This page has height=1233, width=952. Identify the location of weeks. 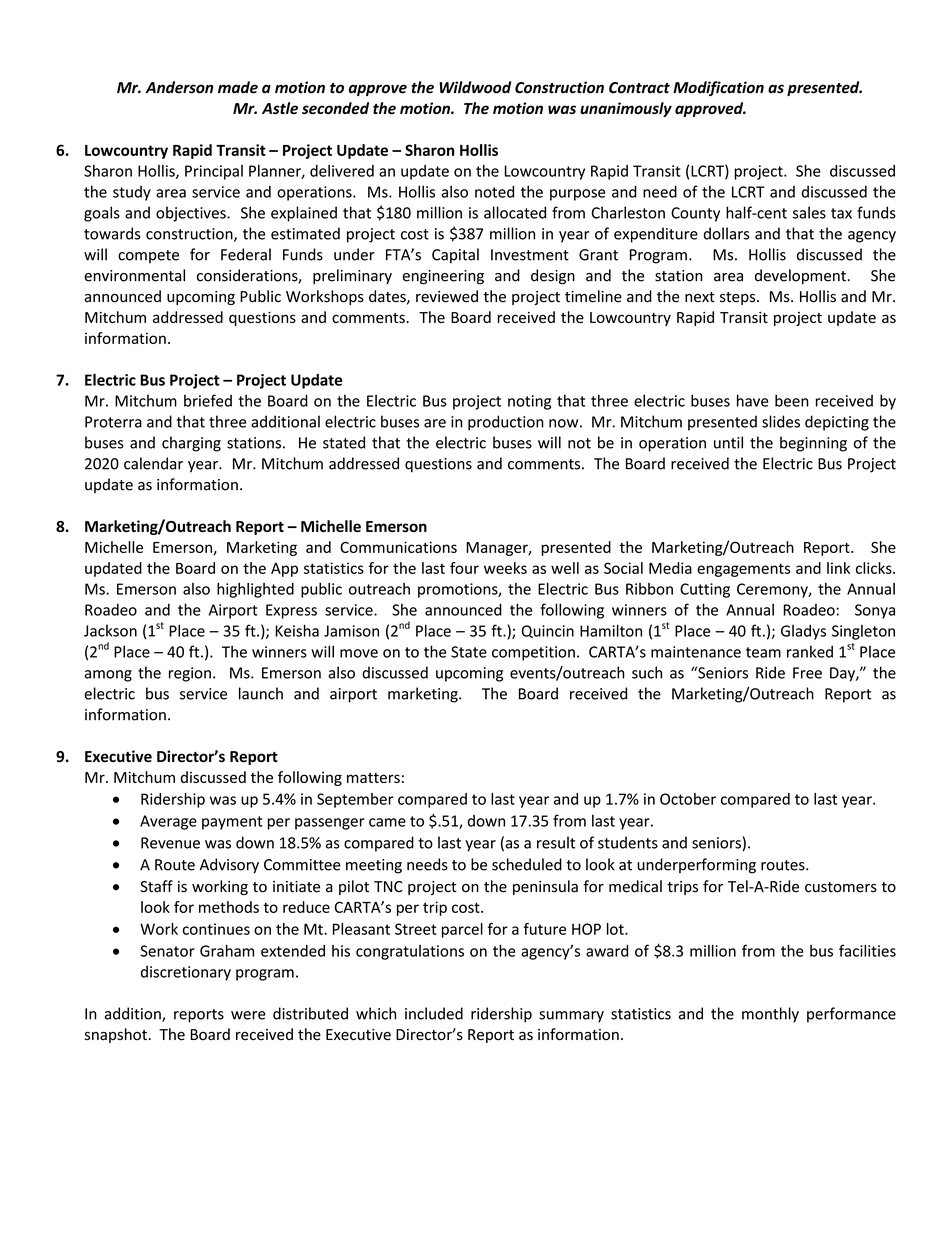
(505, 568).
